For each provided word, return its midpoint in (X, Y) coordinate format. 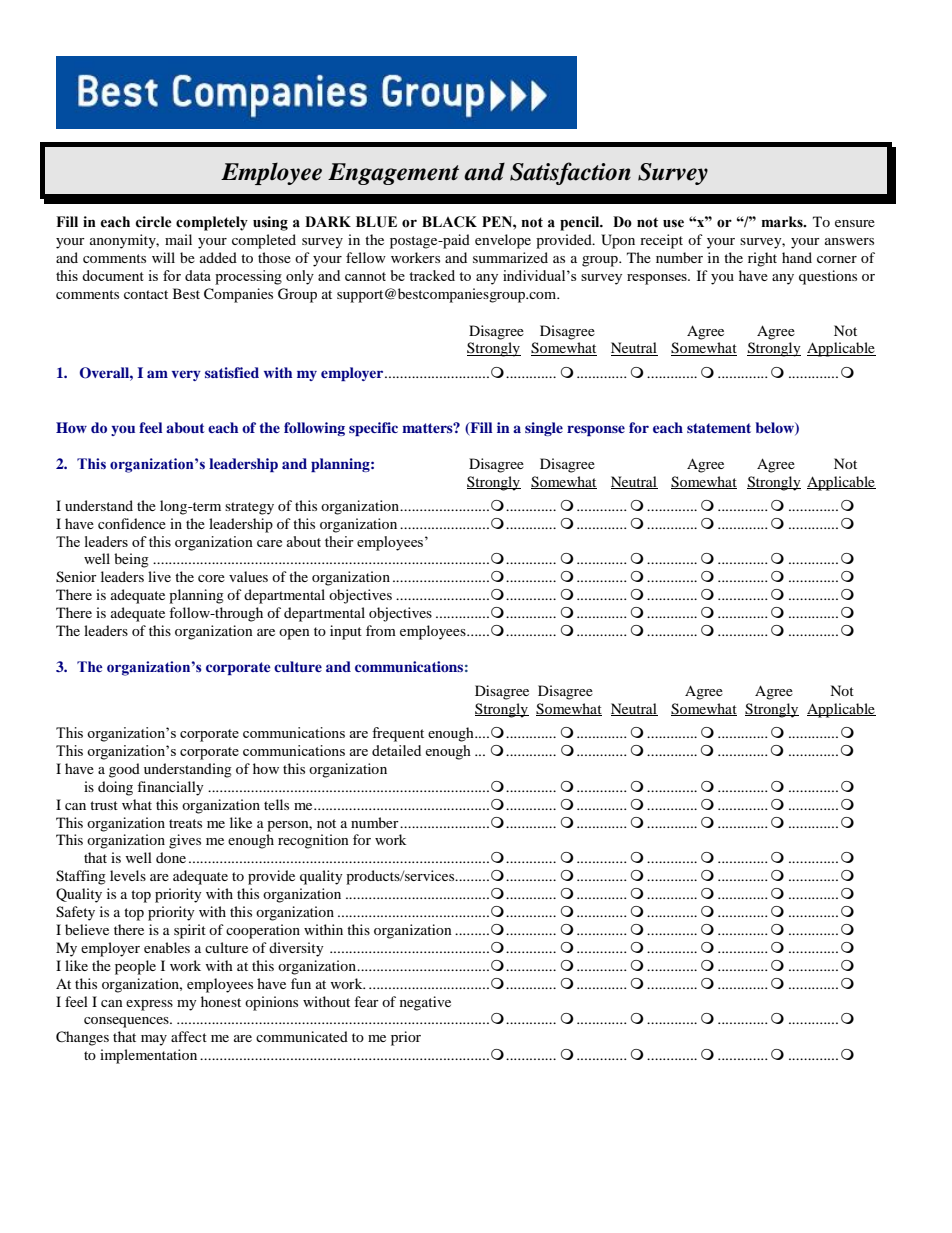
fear (366, 1001)
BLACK (449, 222)
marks (783, 222)
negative (425, 1003)
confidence (132, 523)
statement (719, 428)
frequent (398, 734)
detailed (396, 750)
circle (154, 222)
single (544, 429)
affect (189, 1036)
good (124, 770)
